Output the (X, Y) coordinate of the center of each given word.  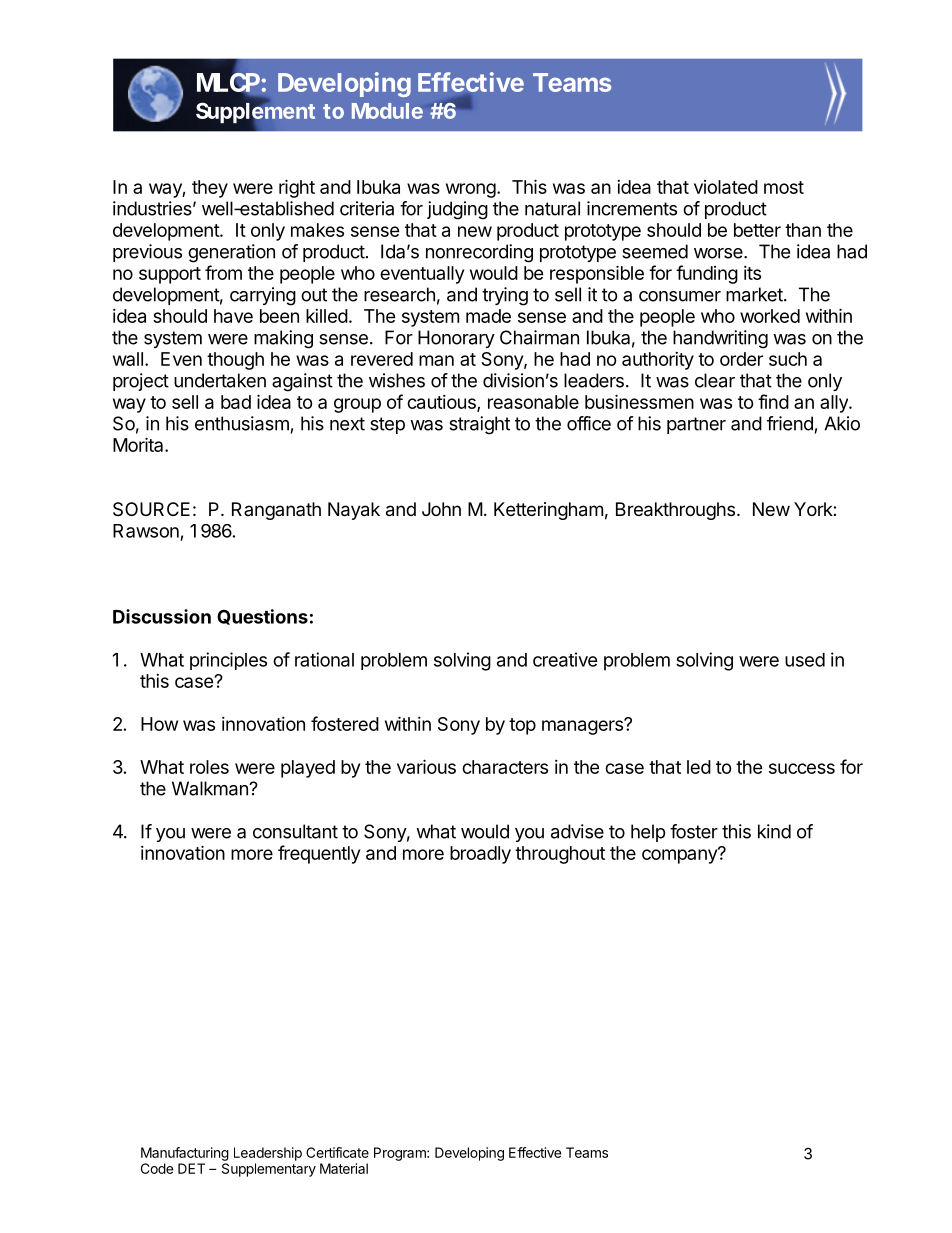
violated (726, 187)
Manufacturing (185, 1154)
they (210, 189)
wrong (471, 190)
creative (565, 659)
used (805, 660)
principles (228, 661)
